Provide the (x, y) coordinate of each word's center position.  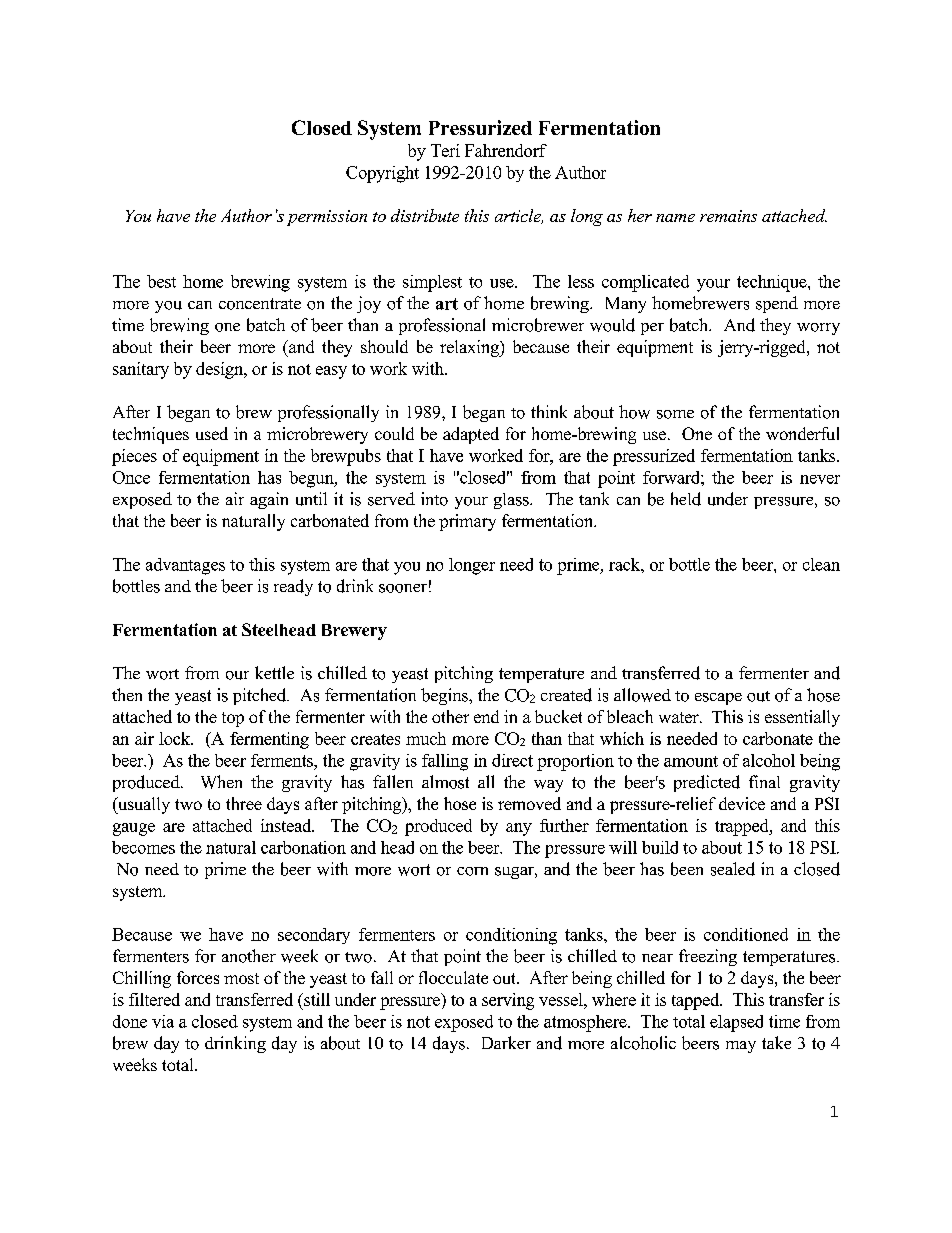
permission (327, 218)
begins (445, 696)
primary (467, 522)
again (269, 500)
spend (777, 304)
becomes (143, 847)
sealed (733, 869)
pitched (261, 696)
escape (718, 699)
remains (728, 216)
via (163, 1021)
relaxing (470, 348)
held (686, 499)
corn (472, 871)
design (221, 370)
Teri (445, 150)
